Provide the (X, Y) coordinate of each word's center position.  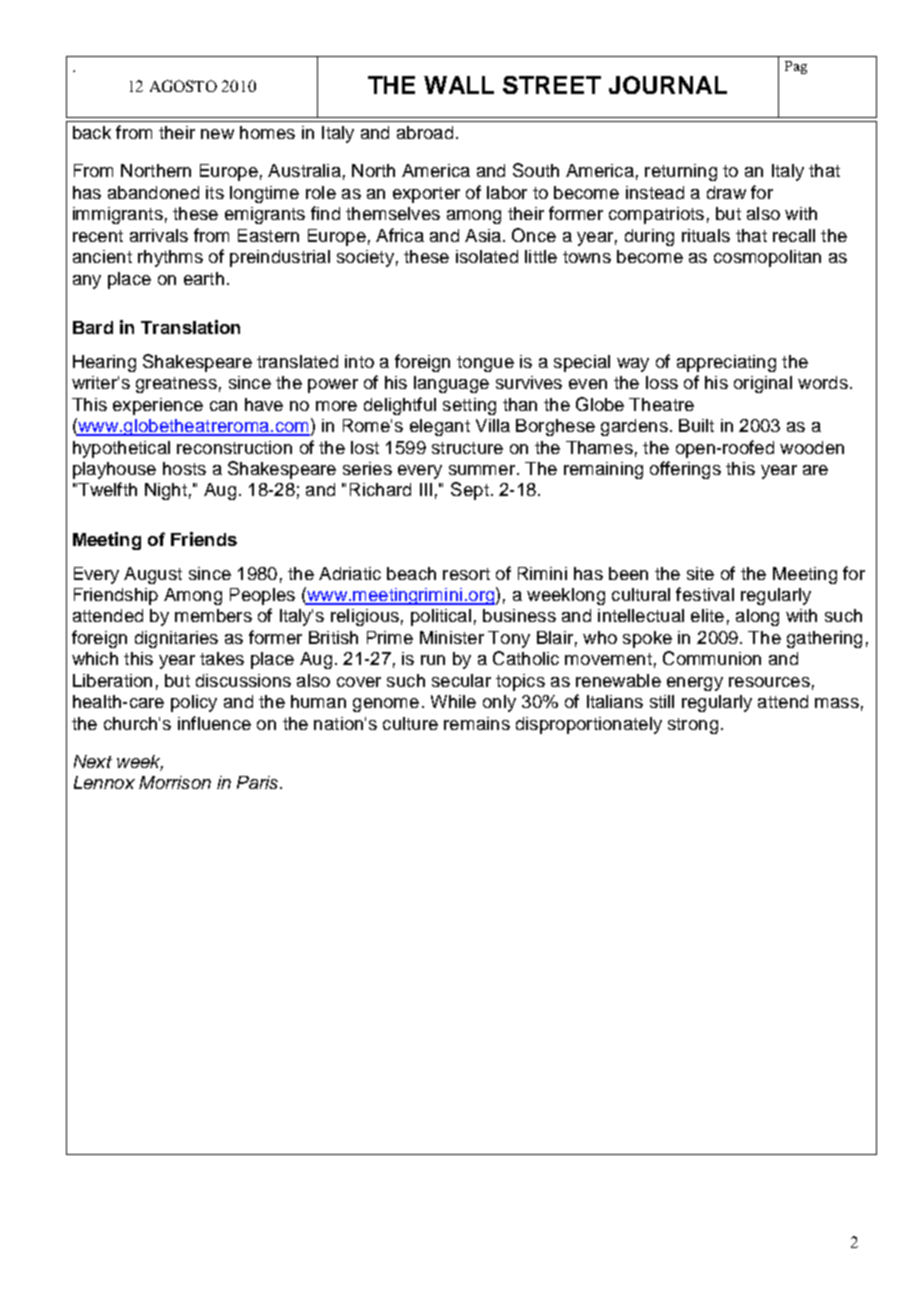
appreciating (726, 363)
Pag (796, 67)
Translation (190, 327)
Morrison (175, 782)
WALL (459, 85)
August (153, 575)
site (700, 573)
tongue (485, 364)
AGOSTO (183, 86)
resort (466, 574)
